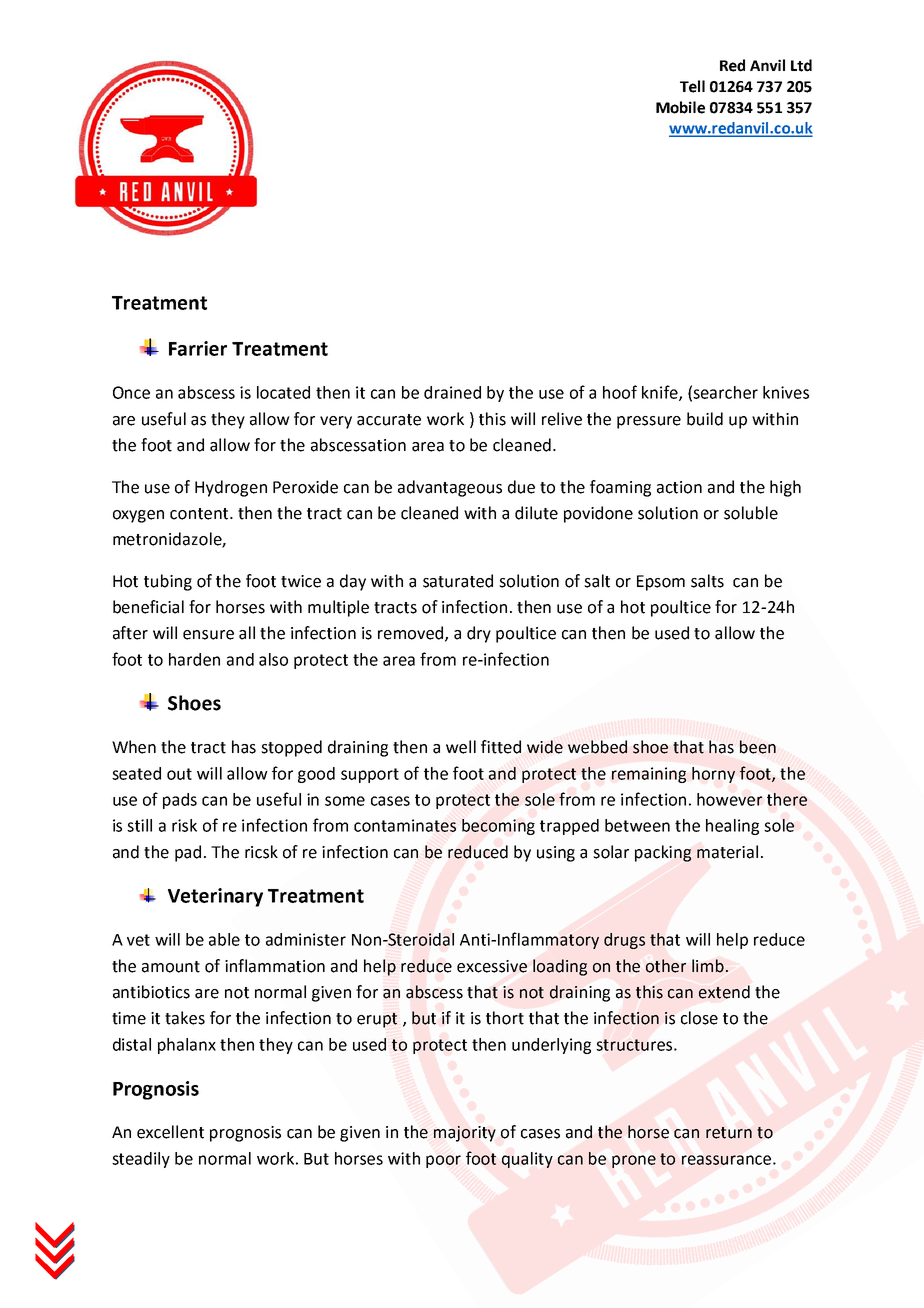 The height and width of the document is (1308, 924). What do you see at coordinates (680, 107) in the document?
I see `Mobile` at bounding box center [680, 107].
